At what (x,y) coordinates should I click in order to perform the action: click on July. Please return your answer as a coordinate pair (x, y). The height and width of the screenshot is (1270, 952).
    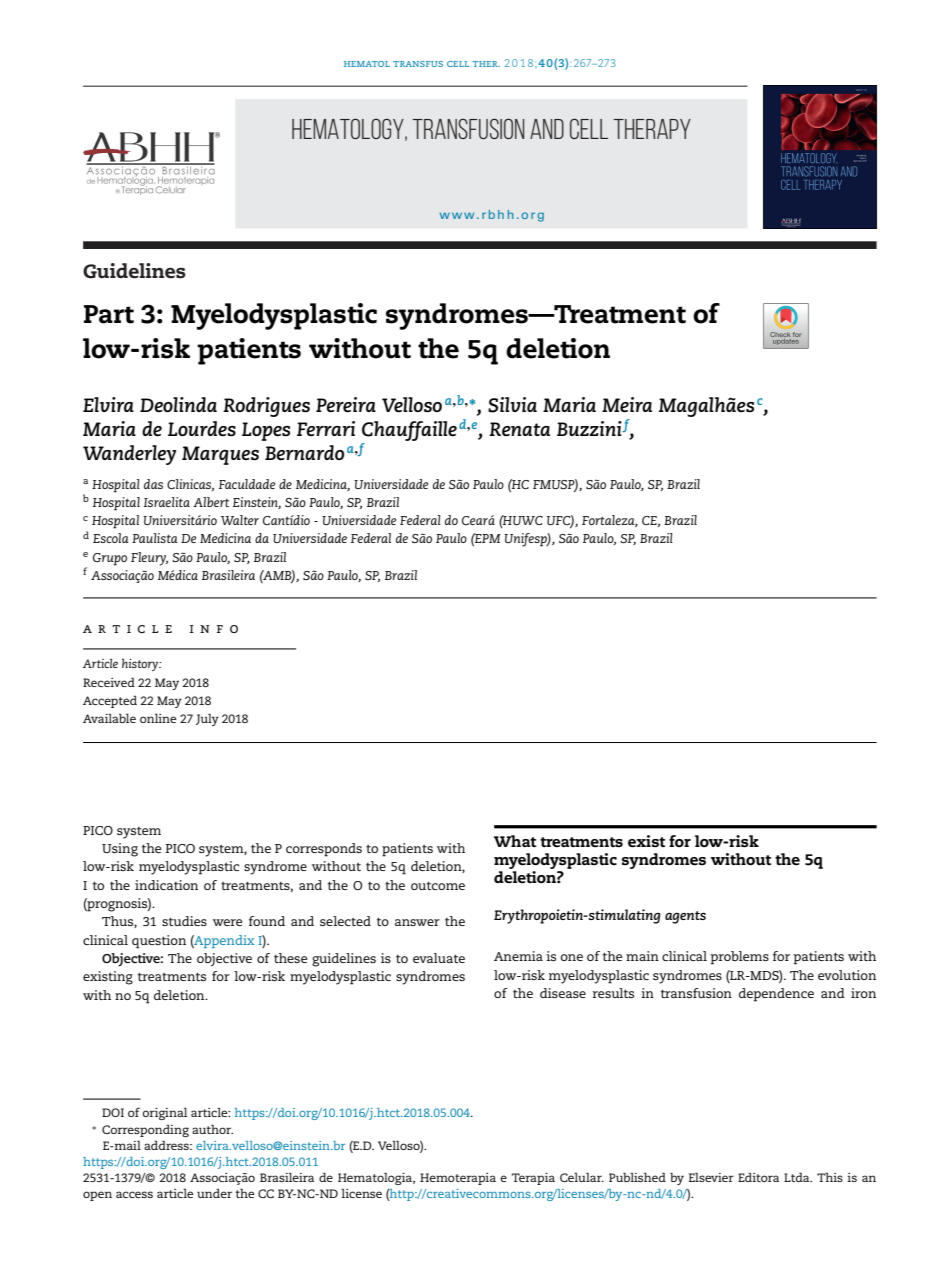
    Looking at the image, I should click on (207, 719).
